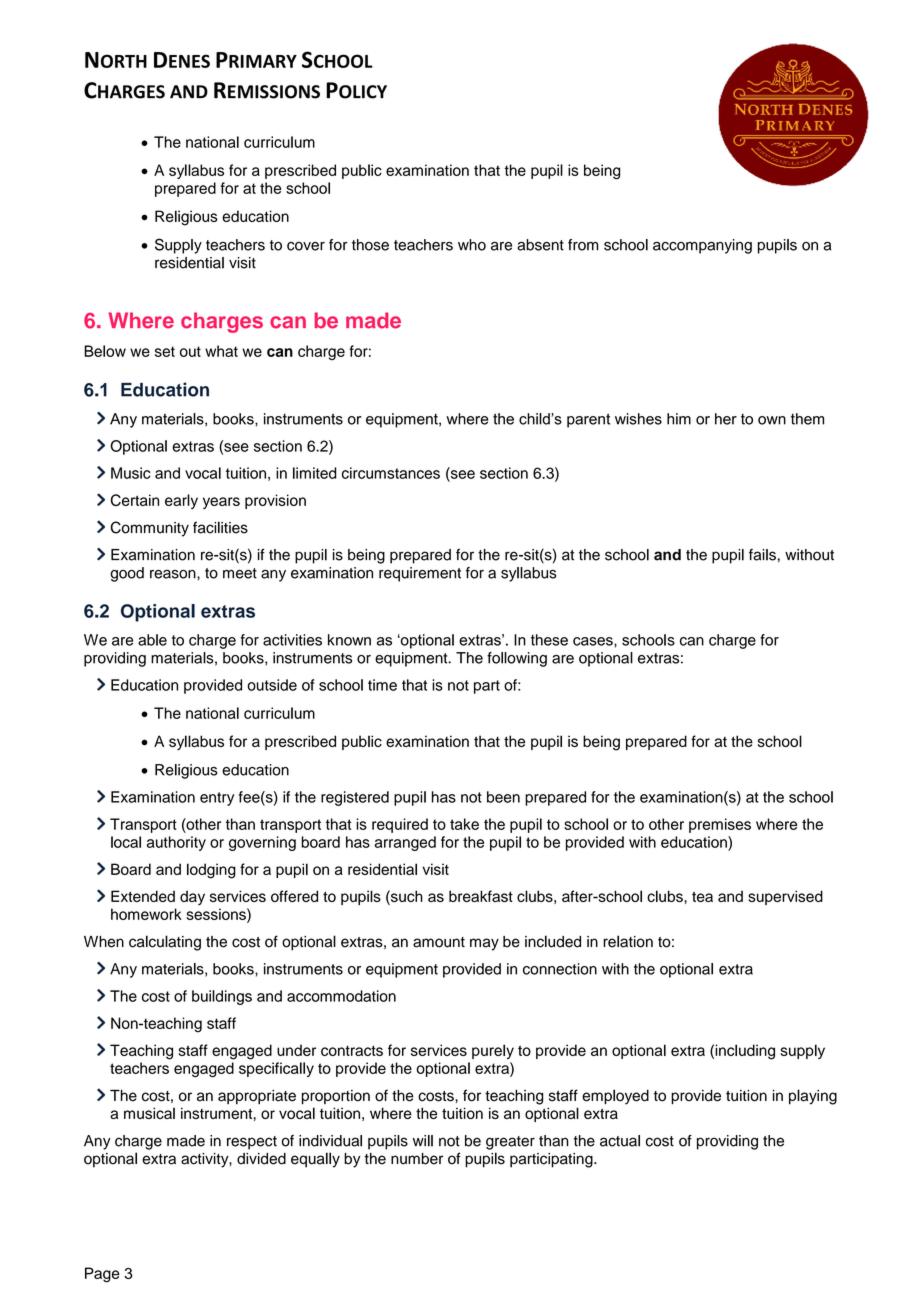 This screenshot has width=924, height=1309. What do you see at coordinates (702, 246) in the screenshot?
I see `accompanying` at bounding box center [702, 246].
